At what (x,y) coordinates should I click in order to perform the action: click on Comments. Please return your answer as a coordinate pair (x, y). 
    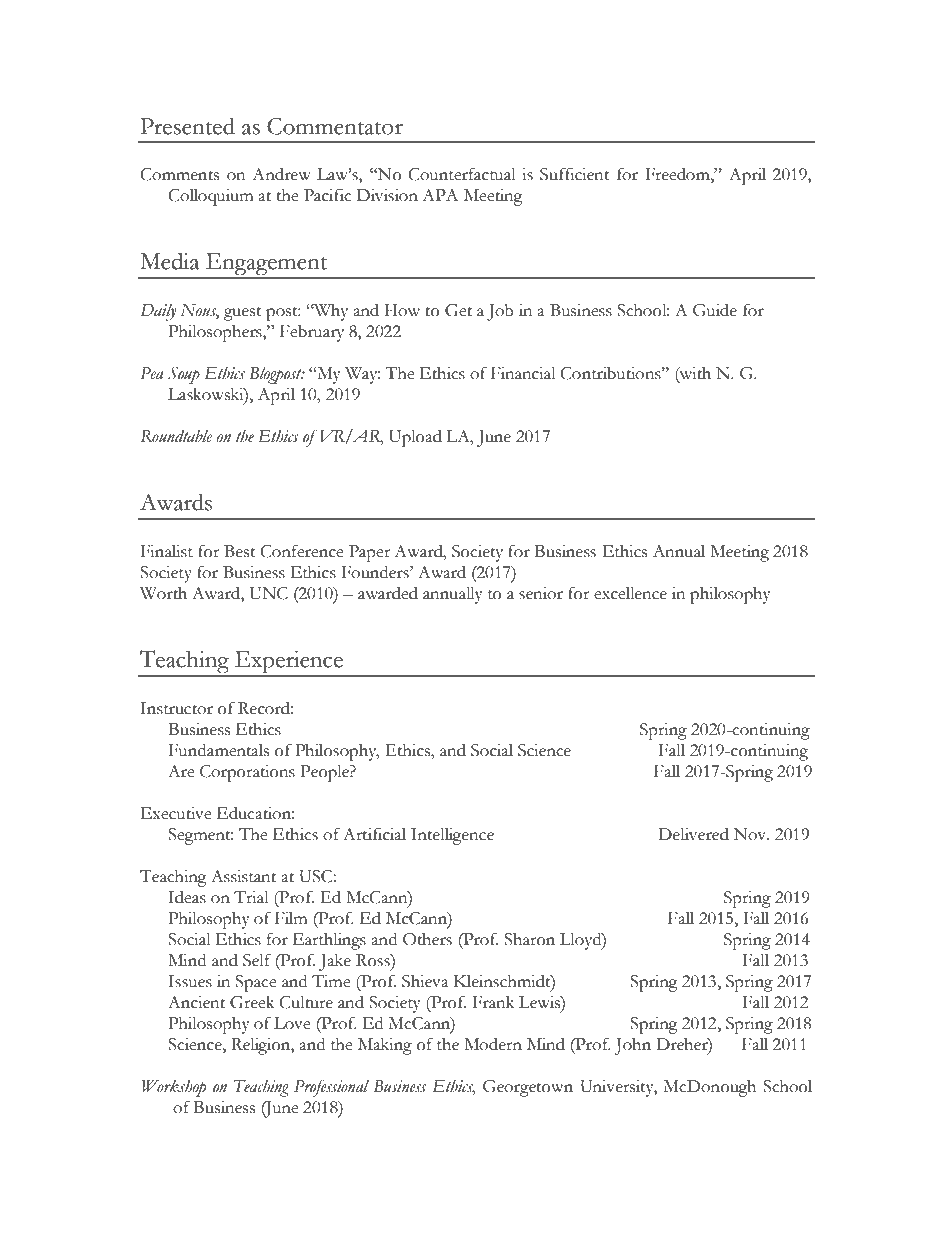
    Looking at the image, I should click on (179, 174).
